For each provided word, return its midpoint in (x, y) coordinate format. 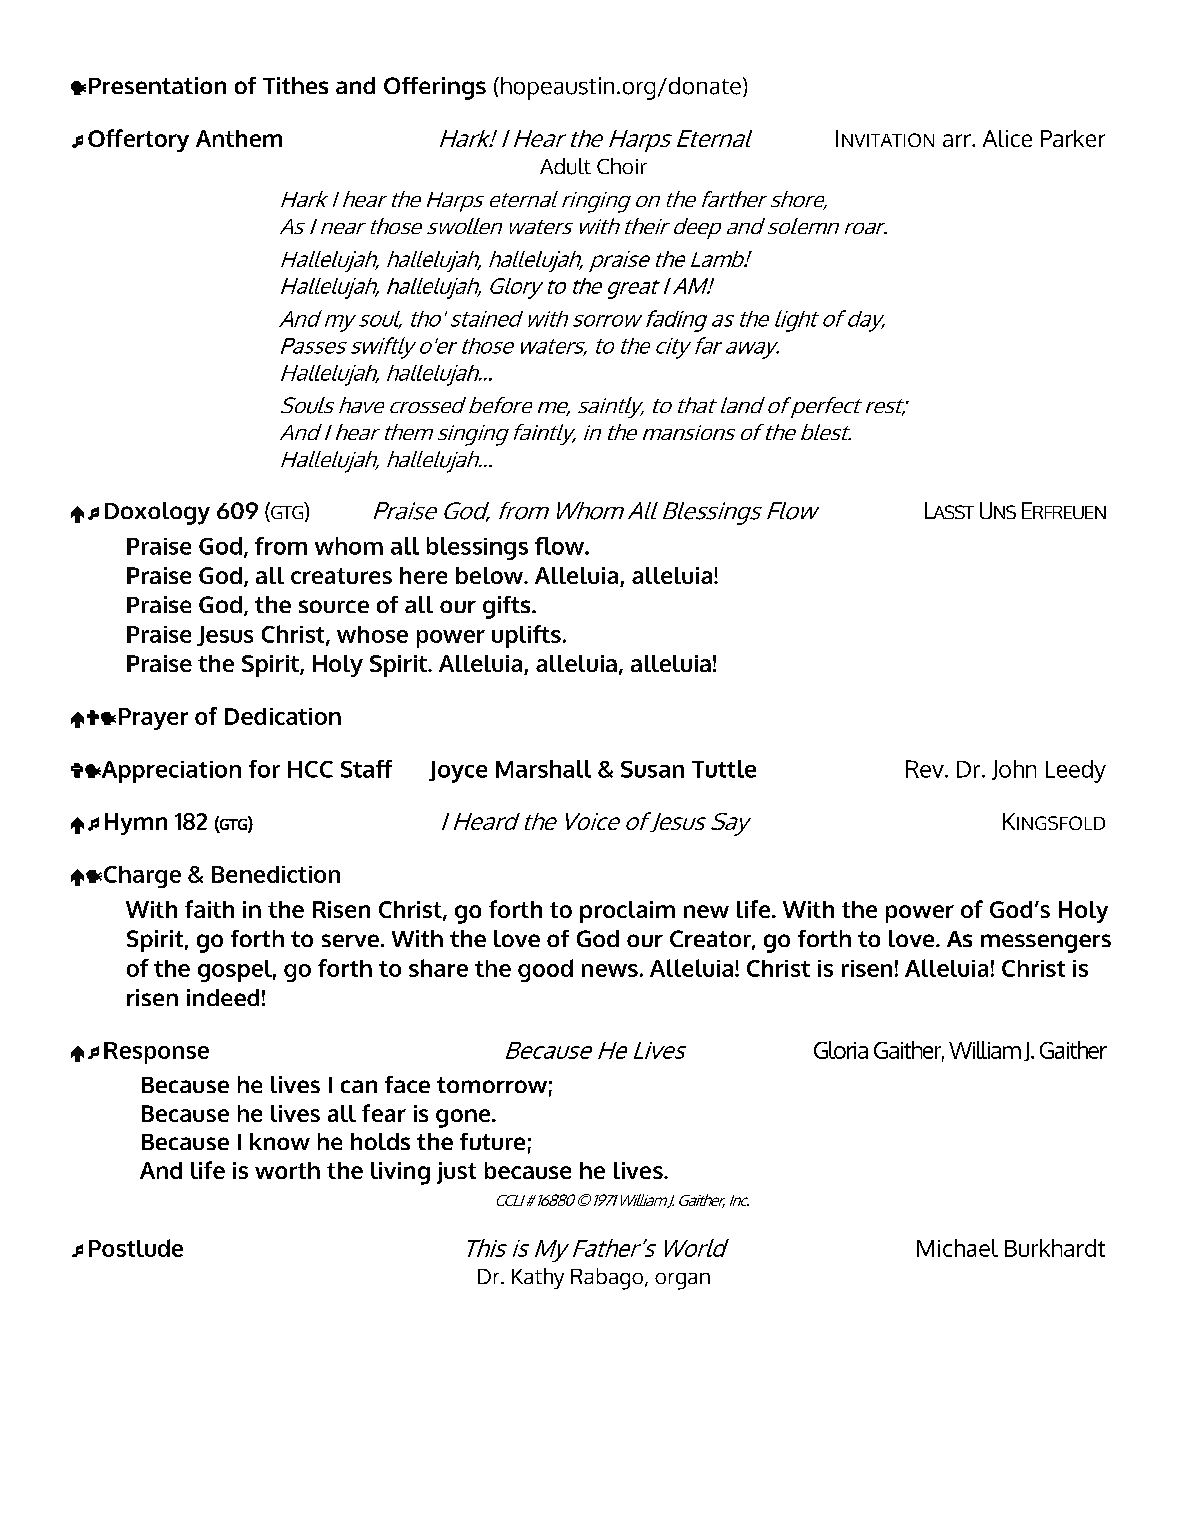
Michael (957, 1248)
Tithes (295, 85)
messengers (1046, 943)
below (491, 575)
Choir (622, 166)
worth (287, 1170)
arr (958, 140)
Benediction (276, 874)
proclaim (627, 912)
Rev (926, 769)
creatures (341, 576)
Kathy (538, 1278)
